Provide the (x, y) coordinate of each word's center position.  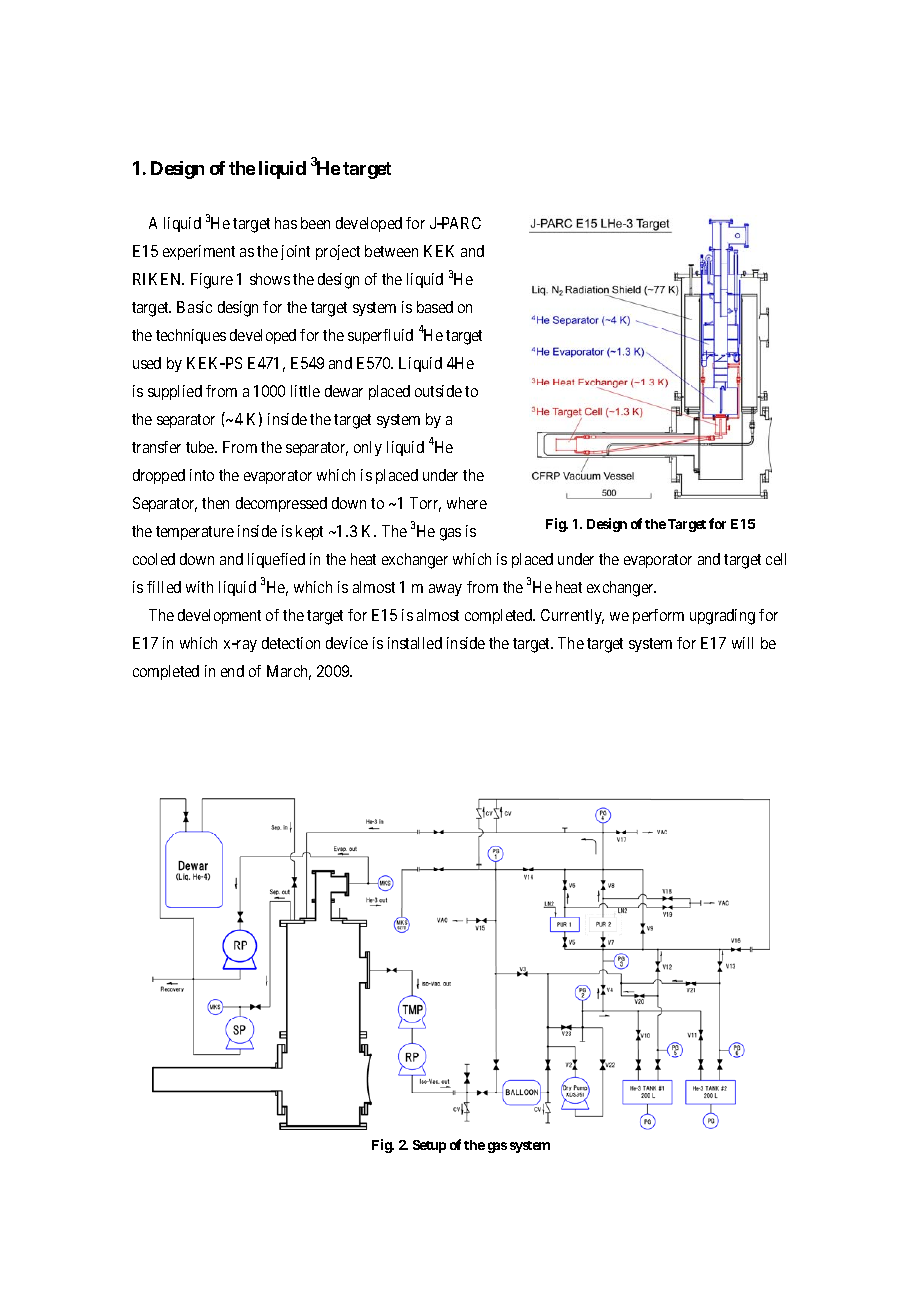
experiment (199, 252)
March (289, 672)
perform (658, 616)
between (391, 251)
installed (415, 643)
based (435, 307)
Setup (429, 1146)
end (232, 671)
